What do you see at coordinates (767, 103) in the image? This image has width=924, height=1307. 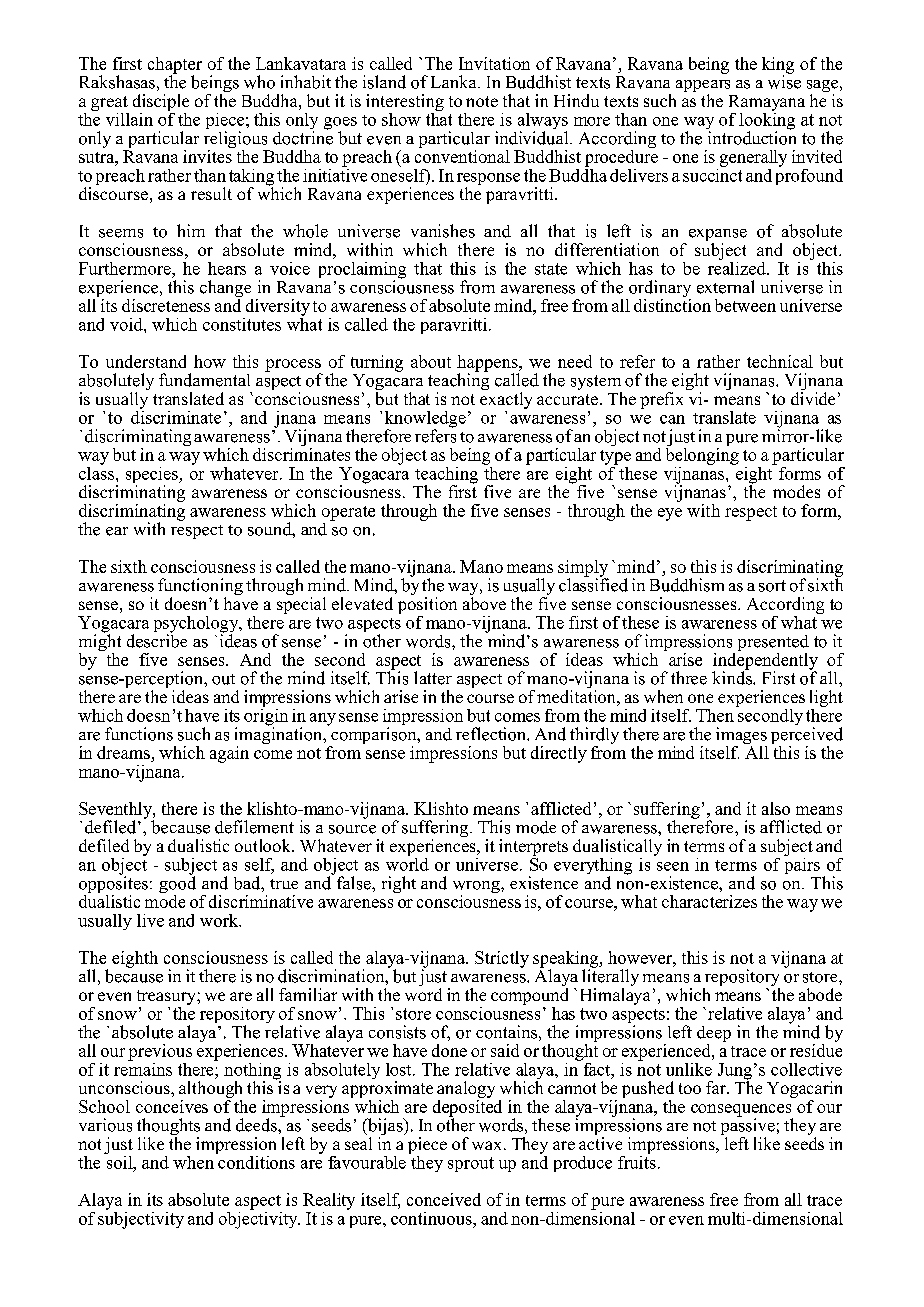 I see `Ramayana` at bounding box center [767, 103].
